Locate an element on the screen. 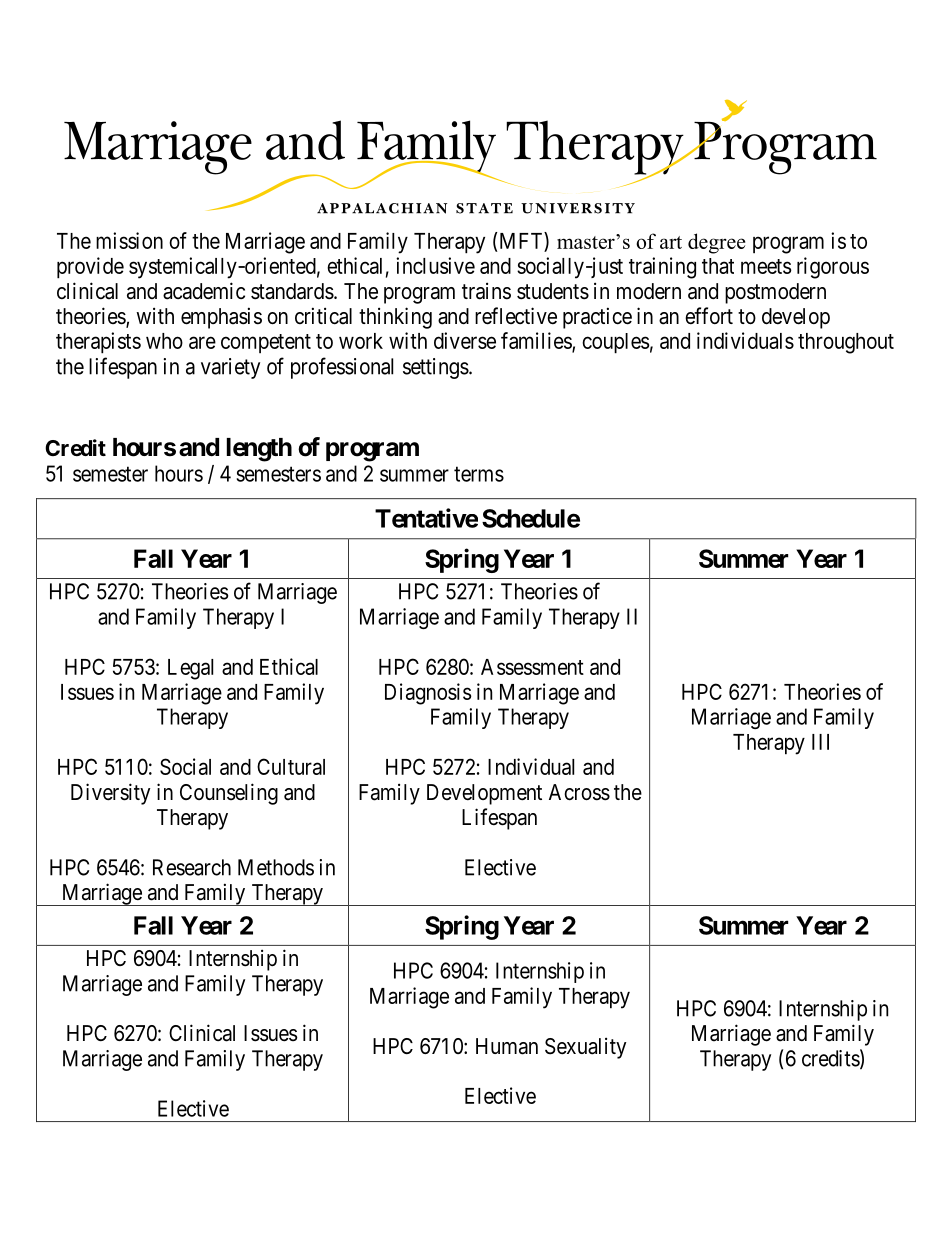  Sexuality is located at coordinates (585, 1048).
